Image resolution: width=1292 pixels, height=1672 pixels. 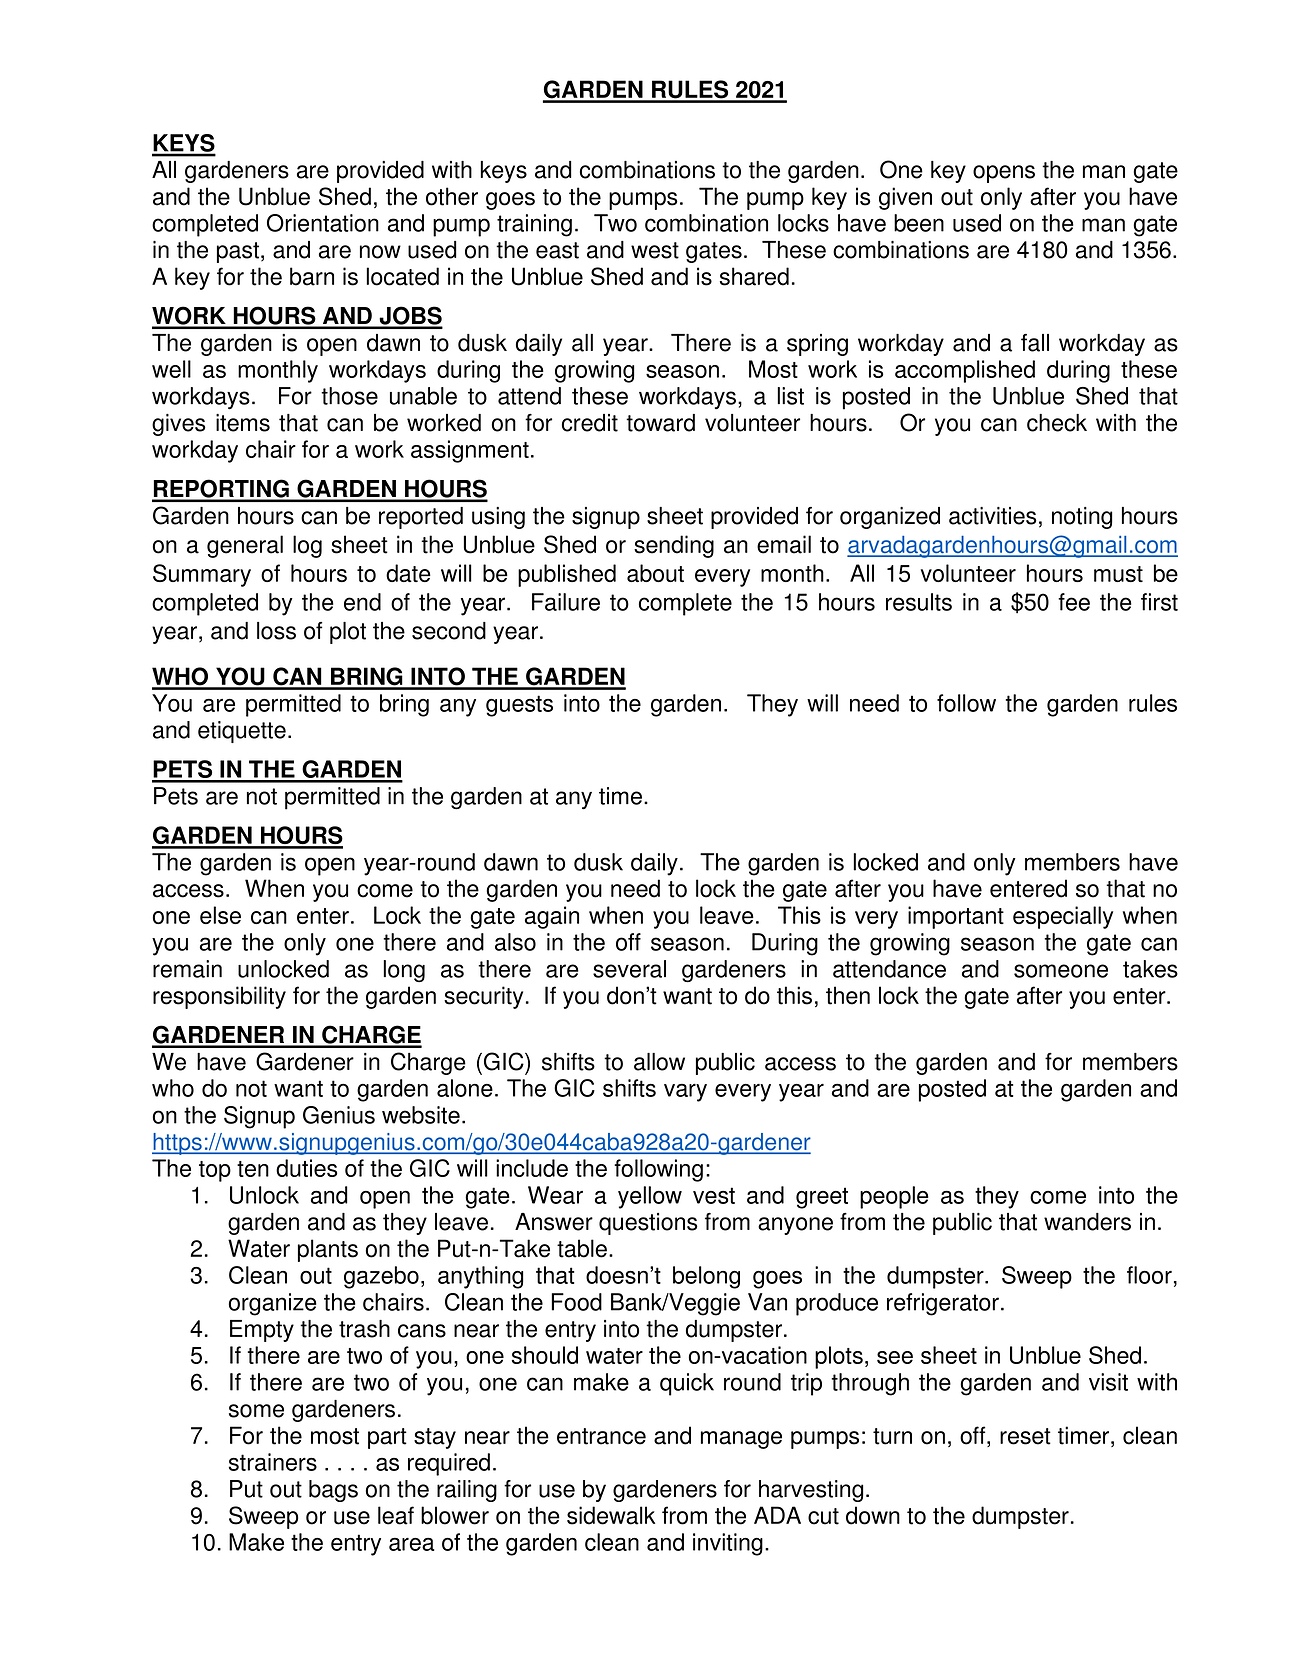 I want to click on again, so click(x=552, y=917).
